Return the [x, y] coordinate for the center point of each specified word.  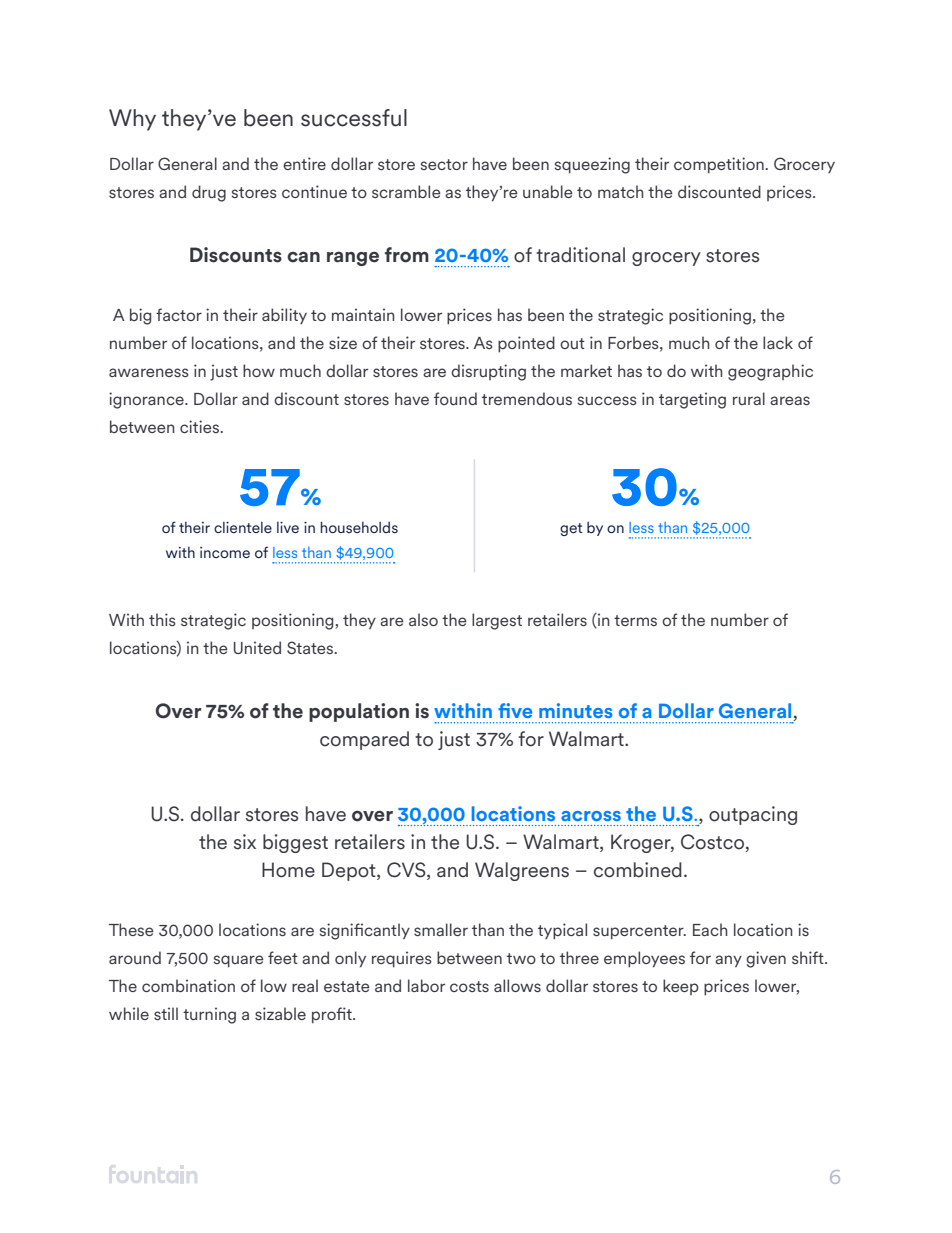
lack [778, 342]
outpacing [753, 815]
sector [444, 164]
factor [179, 314]
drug [209, 193]
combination [188, 985]
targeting [692, 400]
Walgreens [522, 871]
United [257, 647]
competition [720, 165]
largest [497, 621]
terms [635, 620]
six [245, 842]
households [359, 527]
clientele [243, 527]
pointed [526, 344]
